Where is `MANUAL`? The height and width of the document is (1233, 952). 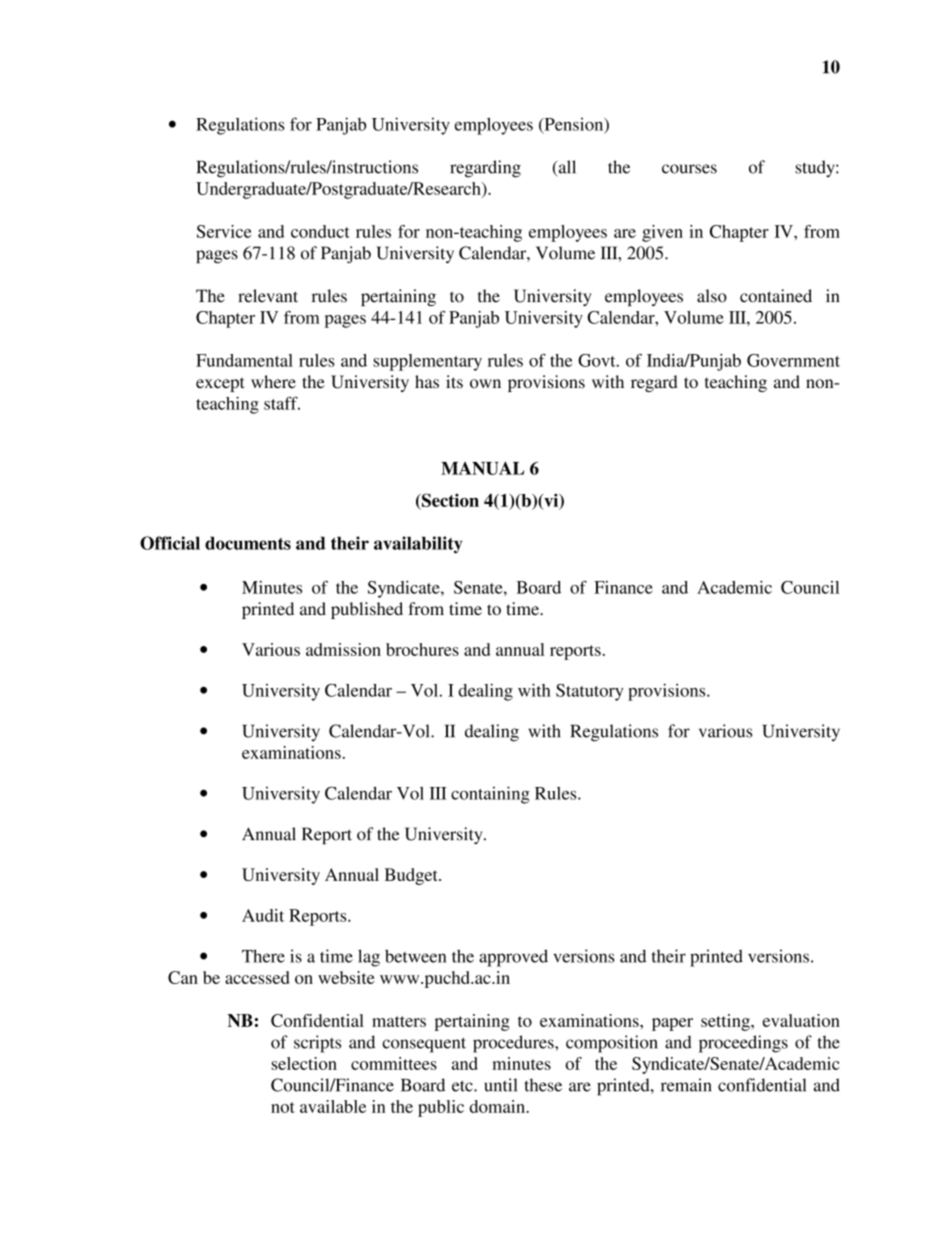 MANUAL is located at coordinates (482, 468).
